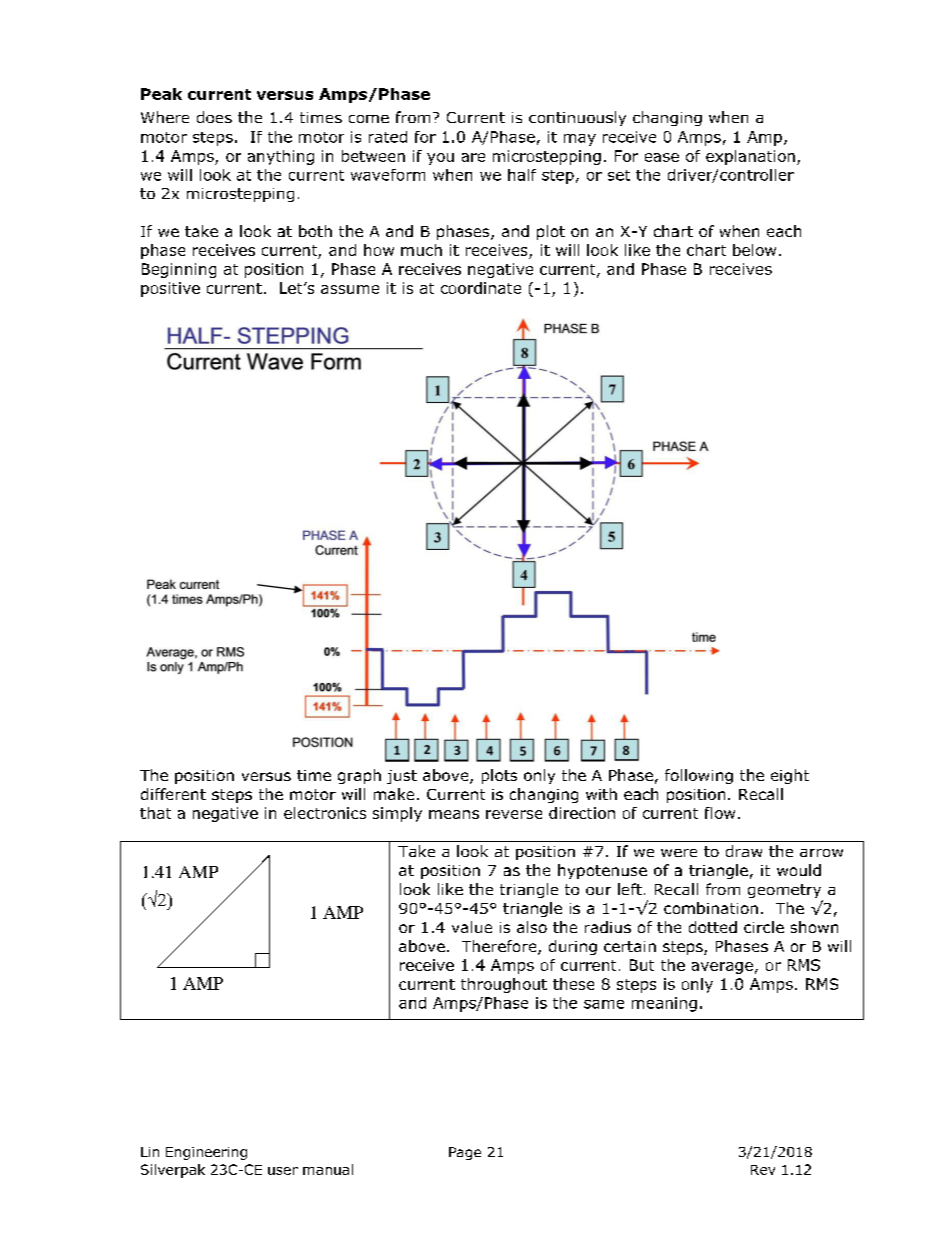 The width and height of the image is (952, 1233). I want to click on just, so click(402, 777).
